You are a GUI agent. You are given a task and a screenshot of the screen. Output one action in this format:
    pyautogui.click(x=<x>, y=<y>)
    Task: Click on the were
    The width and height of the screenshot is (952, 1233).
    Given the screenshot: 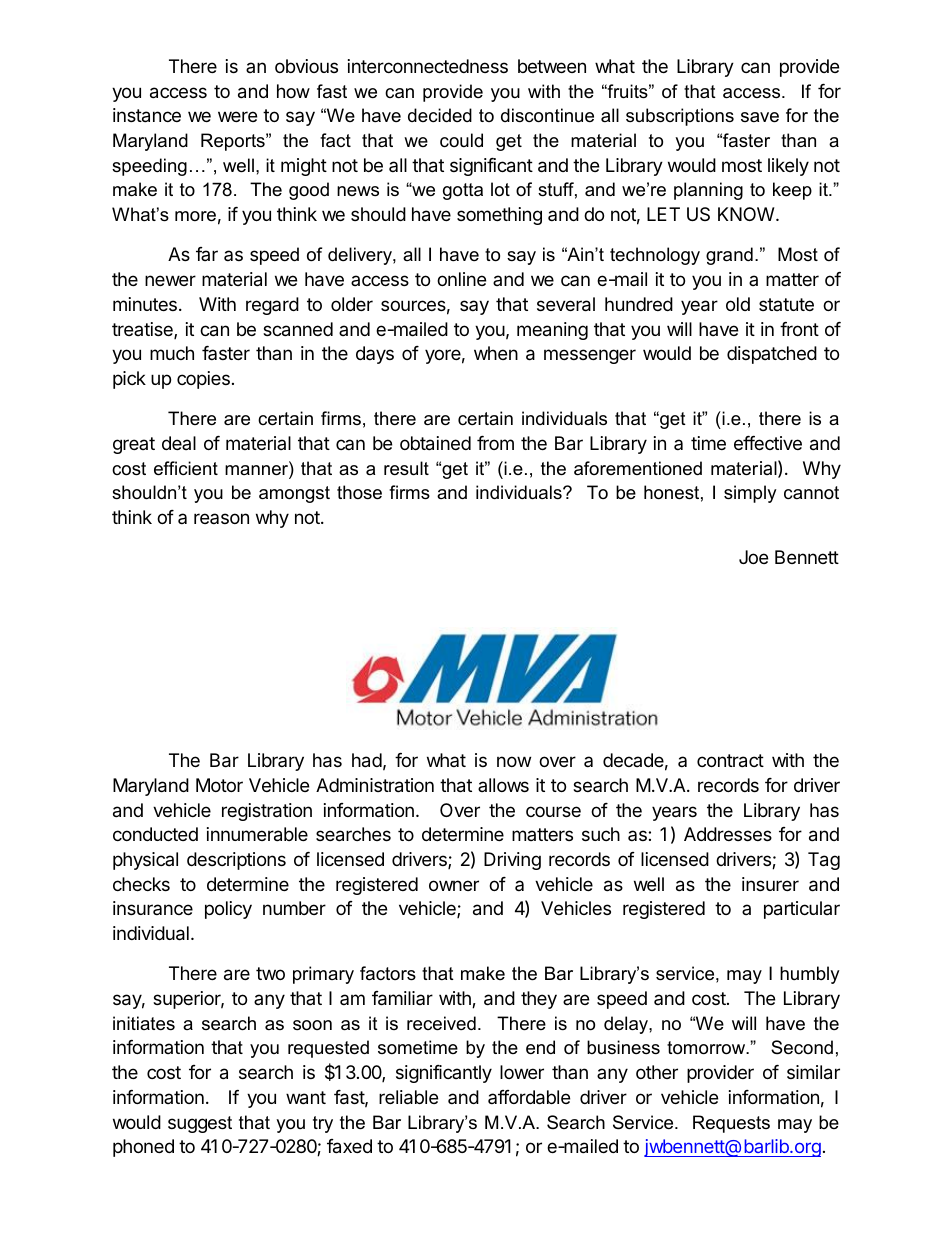 What is the action you would take?
    pyautogui.click(x=237, y=116)
